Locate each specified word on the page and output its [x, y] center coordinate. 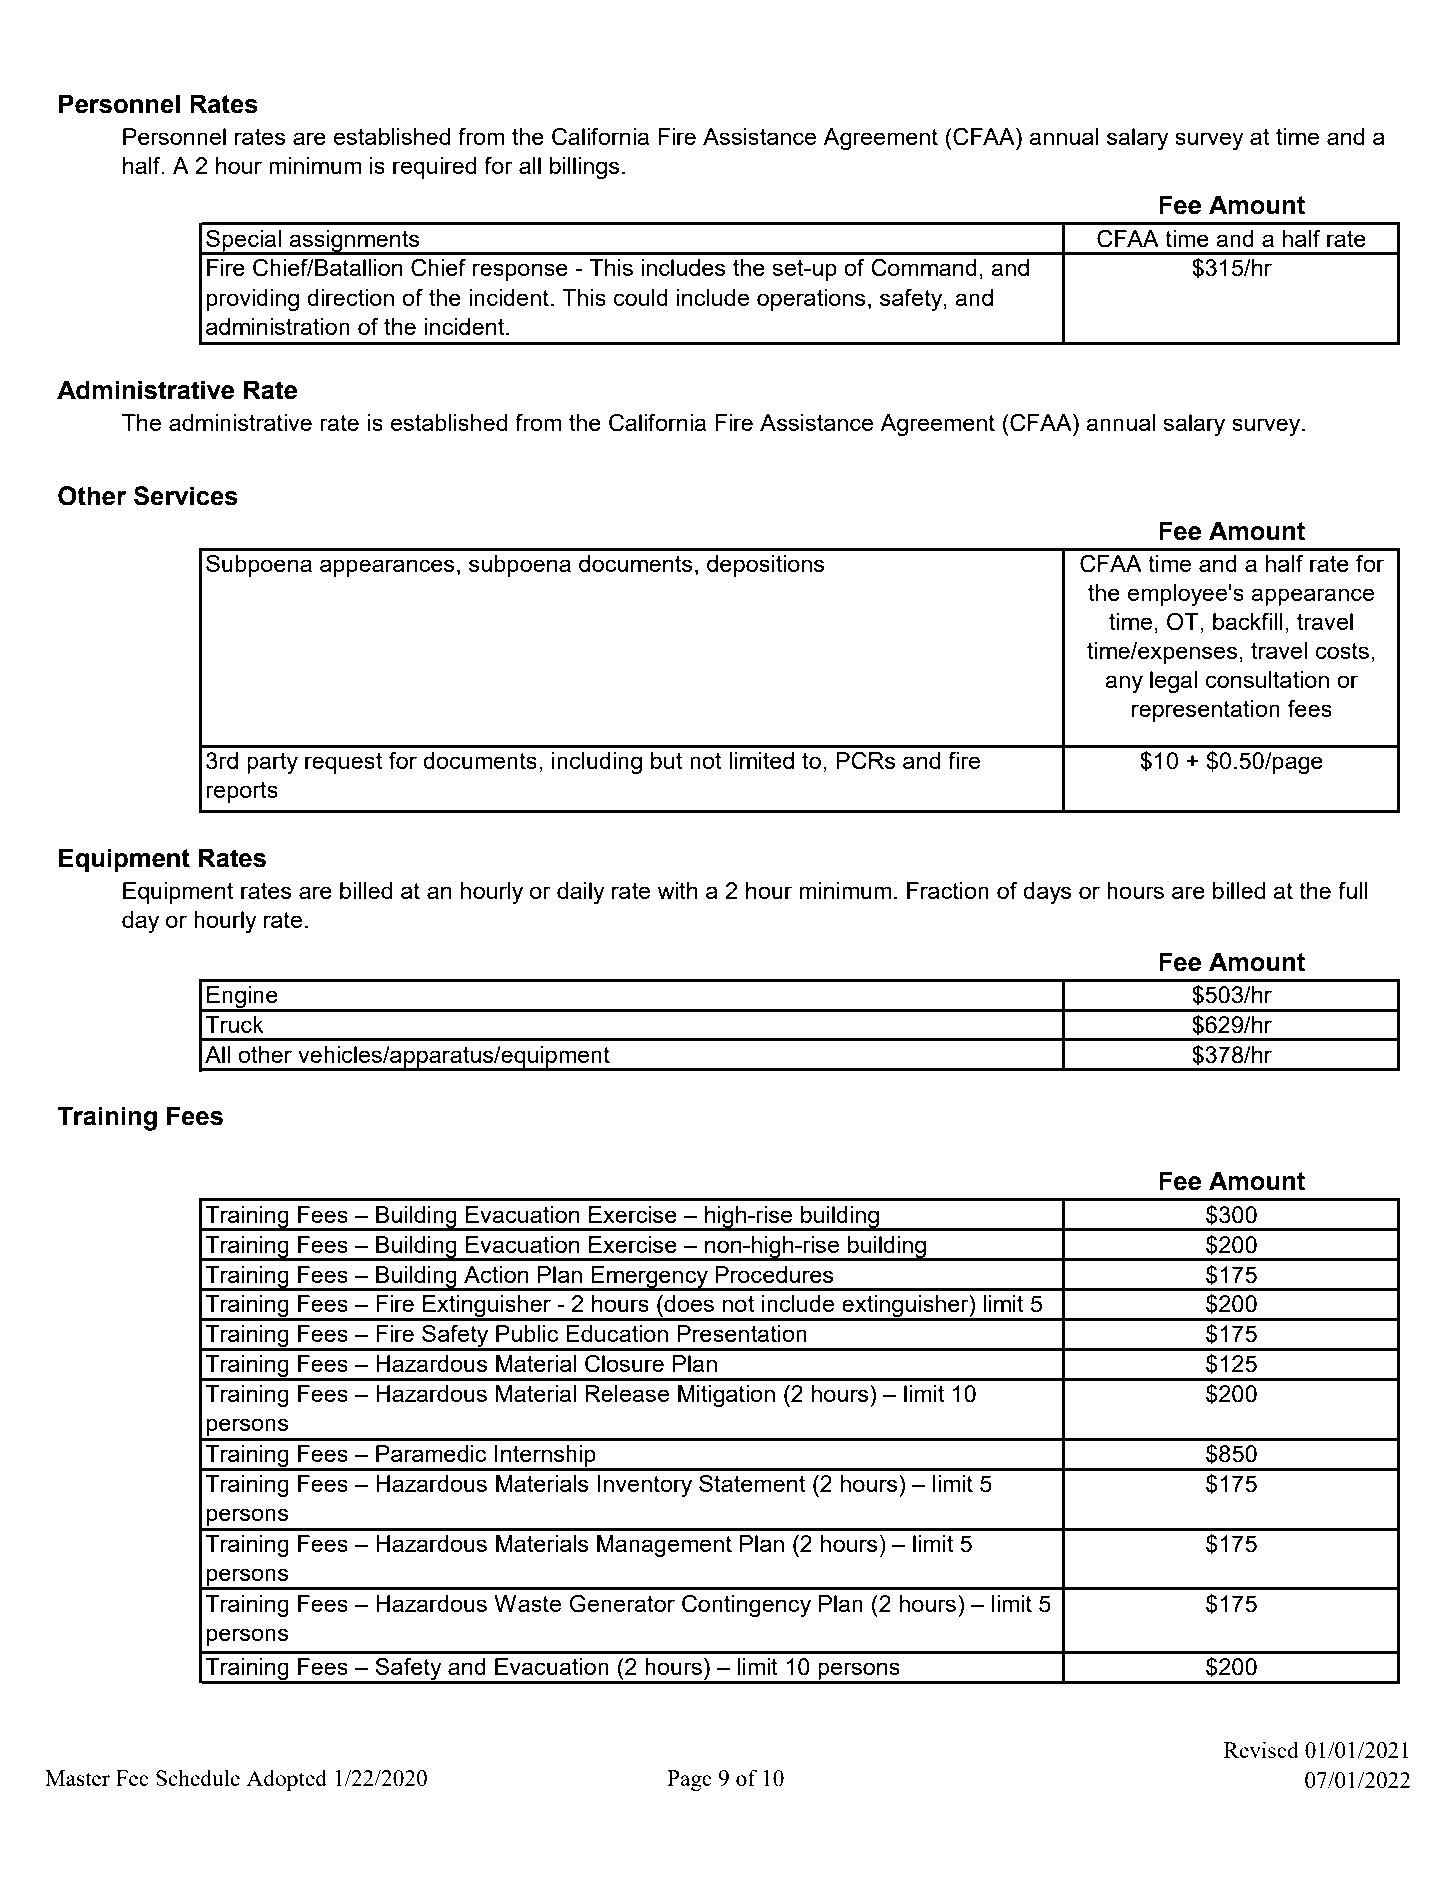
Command [924, 268]
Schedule [198, 1777]
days [1047, 893]
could [641, 297]
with [678, 890]
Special [243, 242]
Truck [234, 1024]
